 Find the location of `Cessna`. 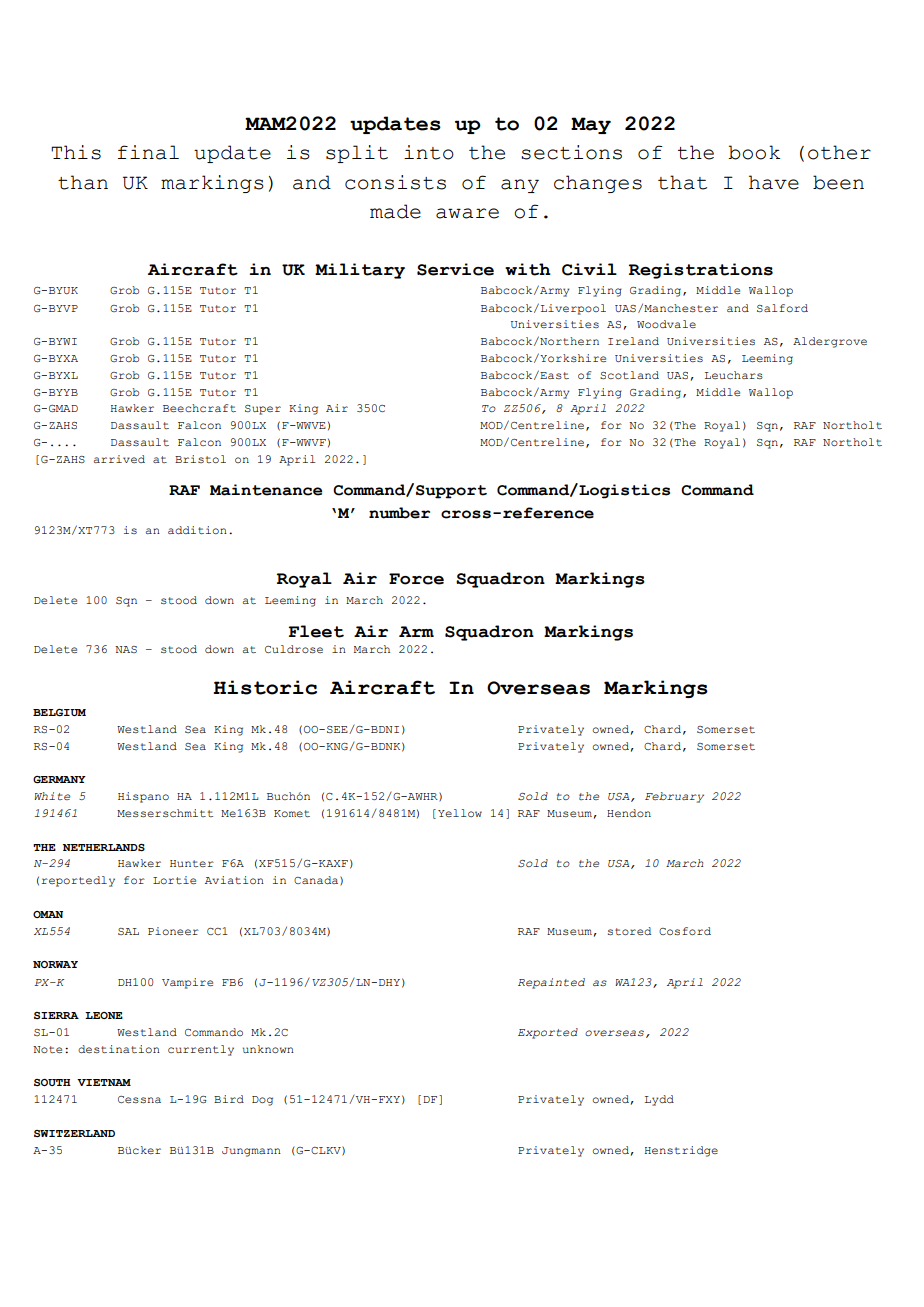

Cessna is located at coordinates (139, 1099).
